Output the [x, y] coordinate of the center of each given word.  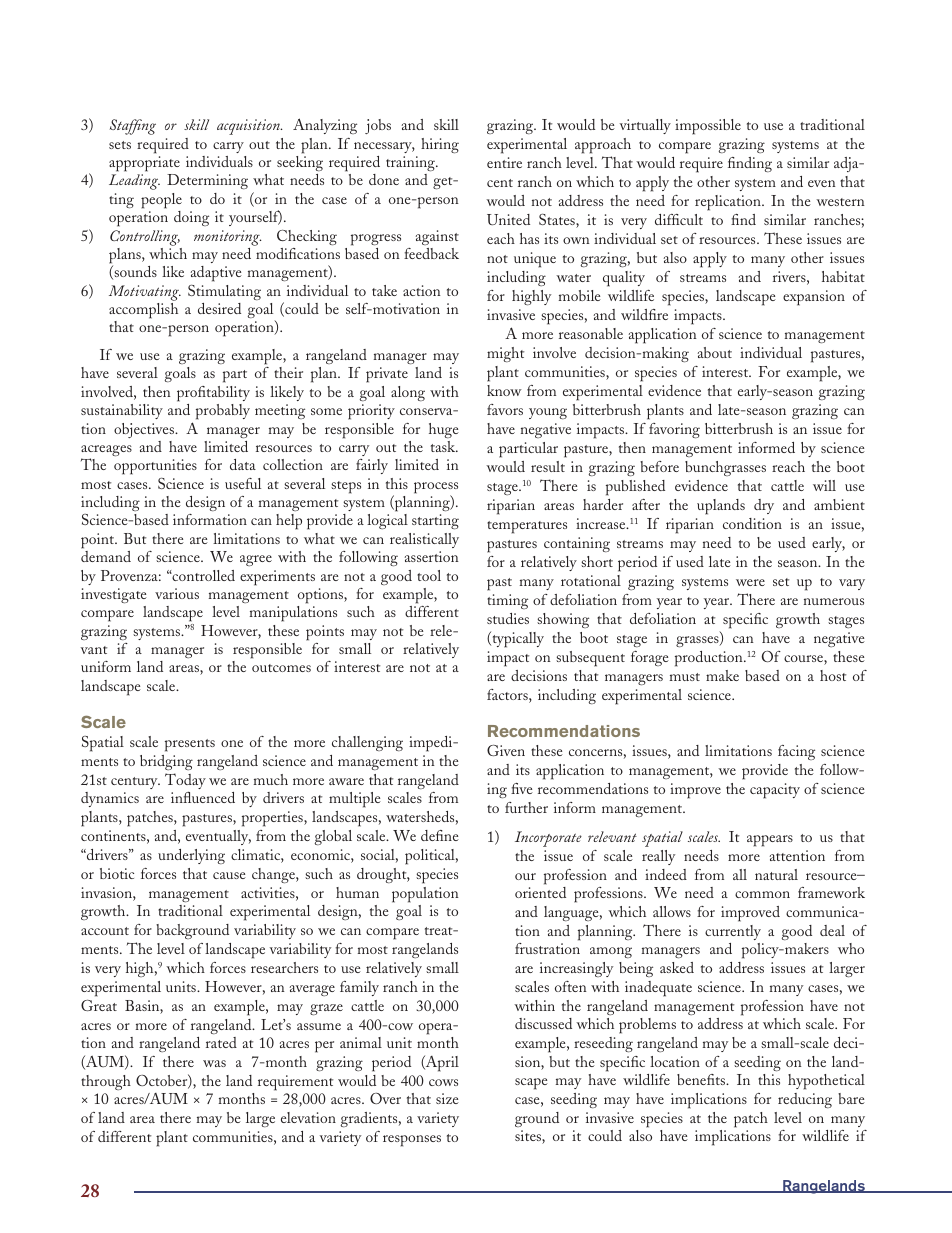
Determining [207, 181]
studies [508, 618]
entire [504, 162]
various [177, 593]
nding [754, 164]
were [750, 582]
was [214, 1063]
